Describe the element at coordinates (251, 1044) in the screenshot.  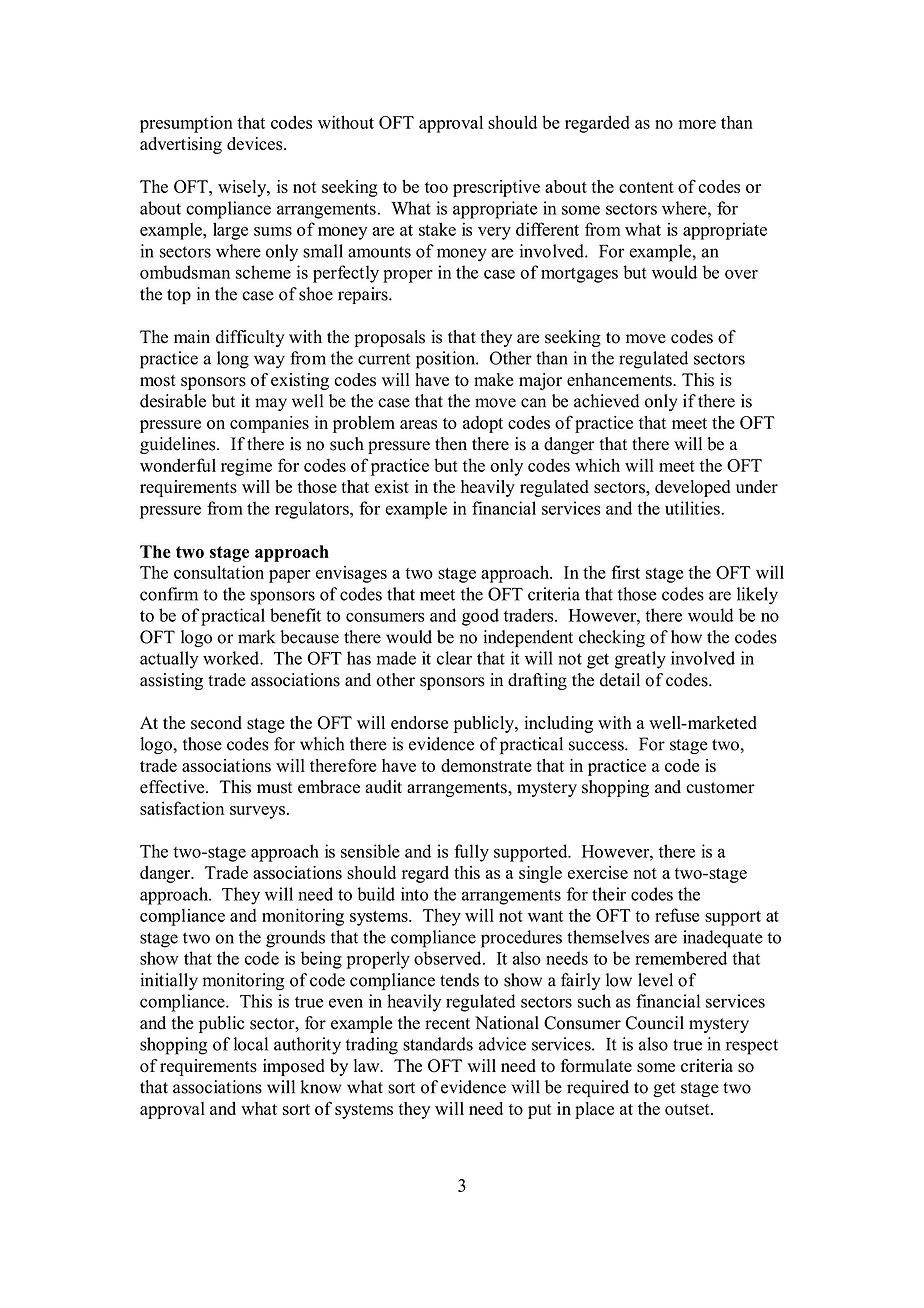
I see `local` at that location.
